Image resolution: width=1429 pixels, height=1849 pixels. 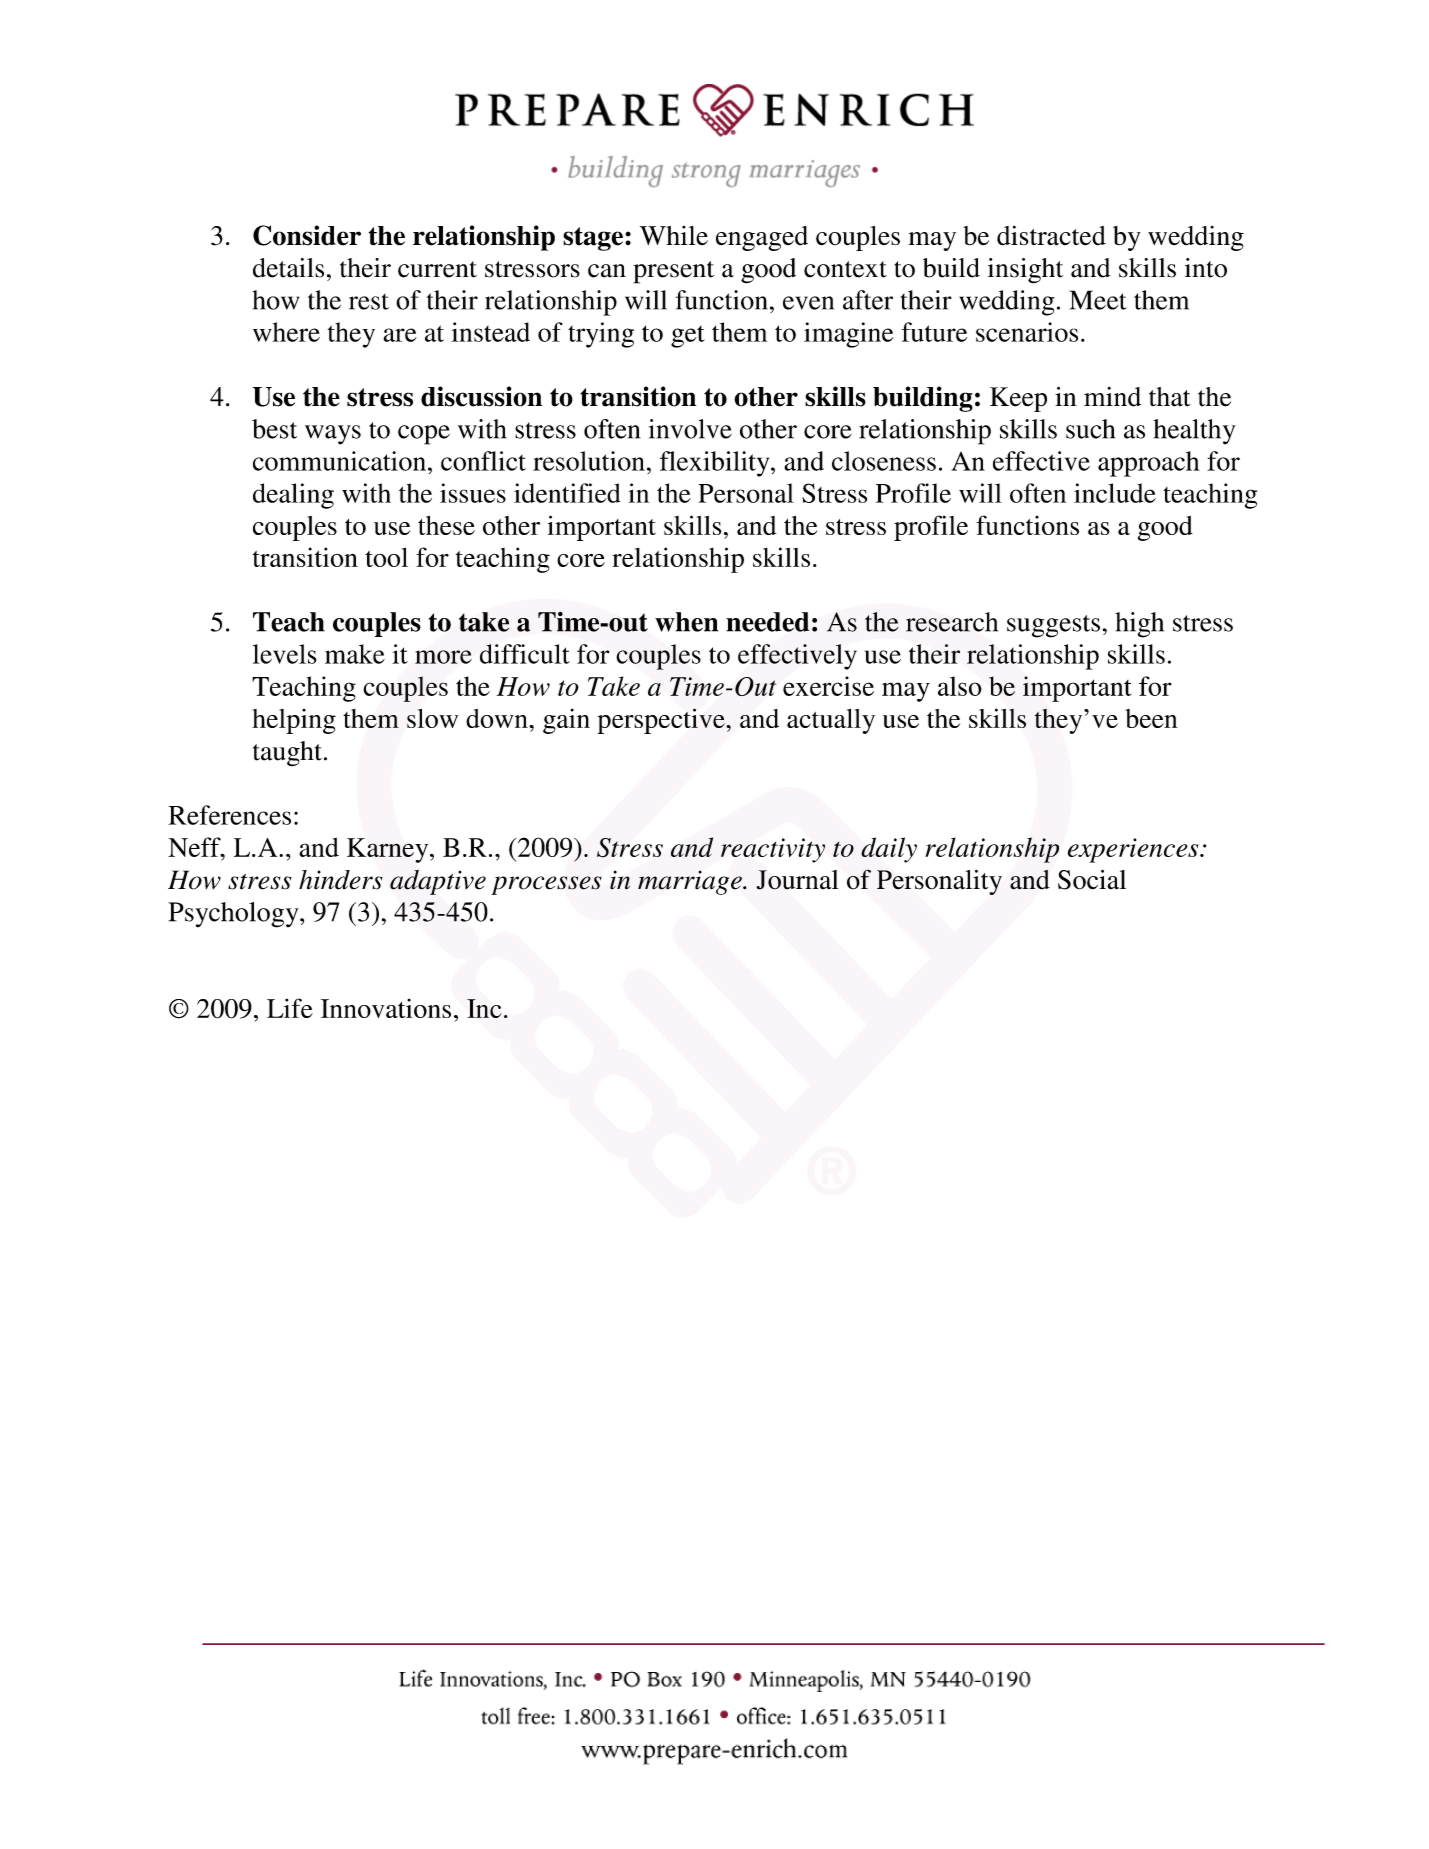 What do you see at coordinates (229, 815) in the page?
I see `References` at bounding box center [229, 815].
